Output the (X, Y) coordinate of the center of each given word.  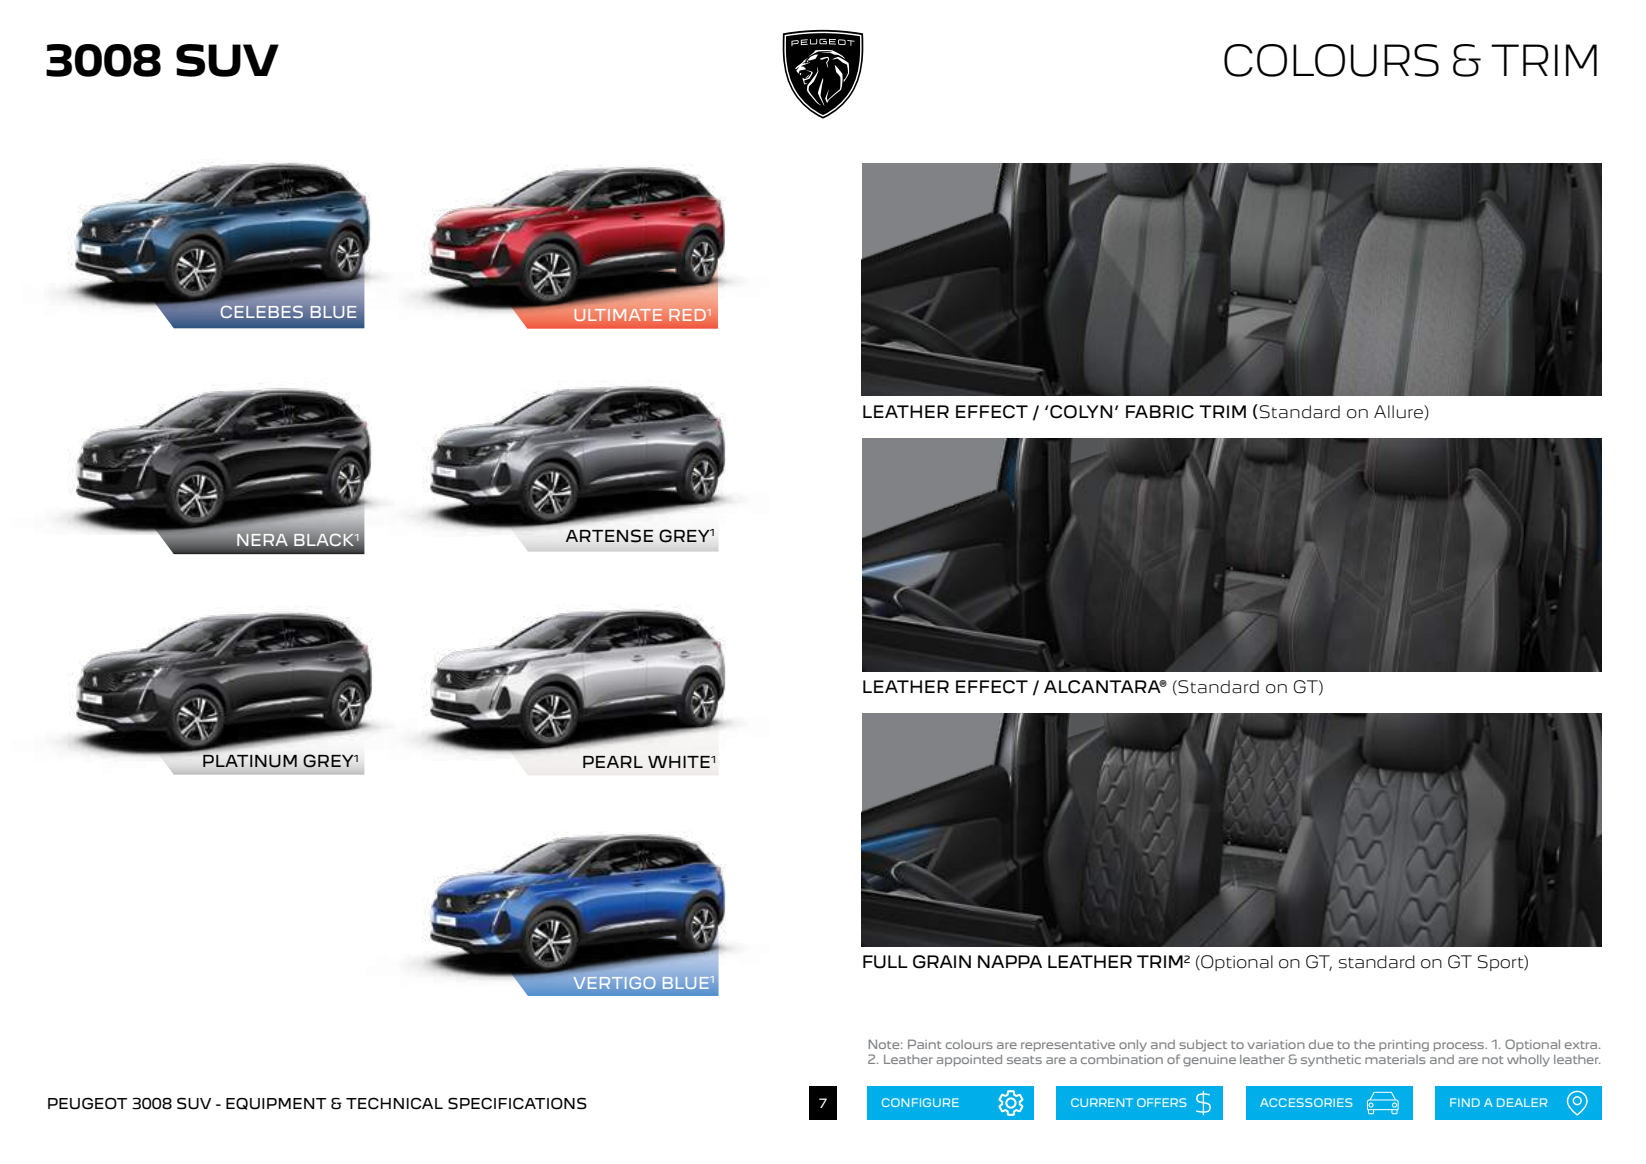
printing (1404, 1046)
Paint (924, 1044)
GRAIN (942, 962)
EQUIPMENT (276, 1103)
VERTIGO (614, 982)
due (1321, 1044)
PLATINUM (250, 761)
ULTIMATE (618, 315)
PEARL (613, 762)
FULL (885, 962)
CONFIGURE (920, 1102)
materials (1395, 1059)
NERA (262, 540)
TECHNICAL (394, 1103)
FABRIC (1160, 412)
